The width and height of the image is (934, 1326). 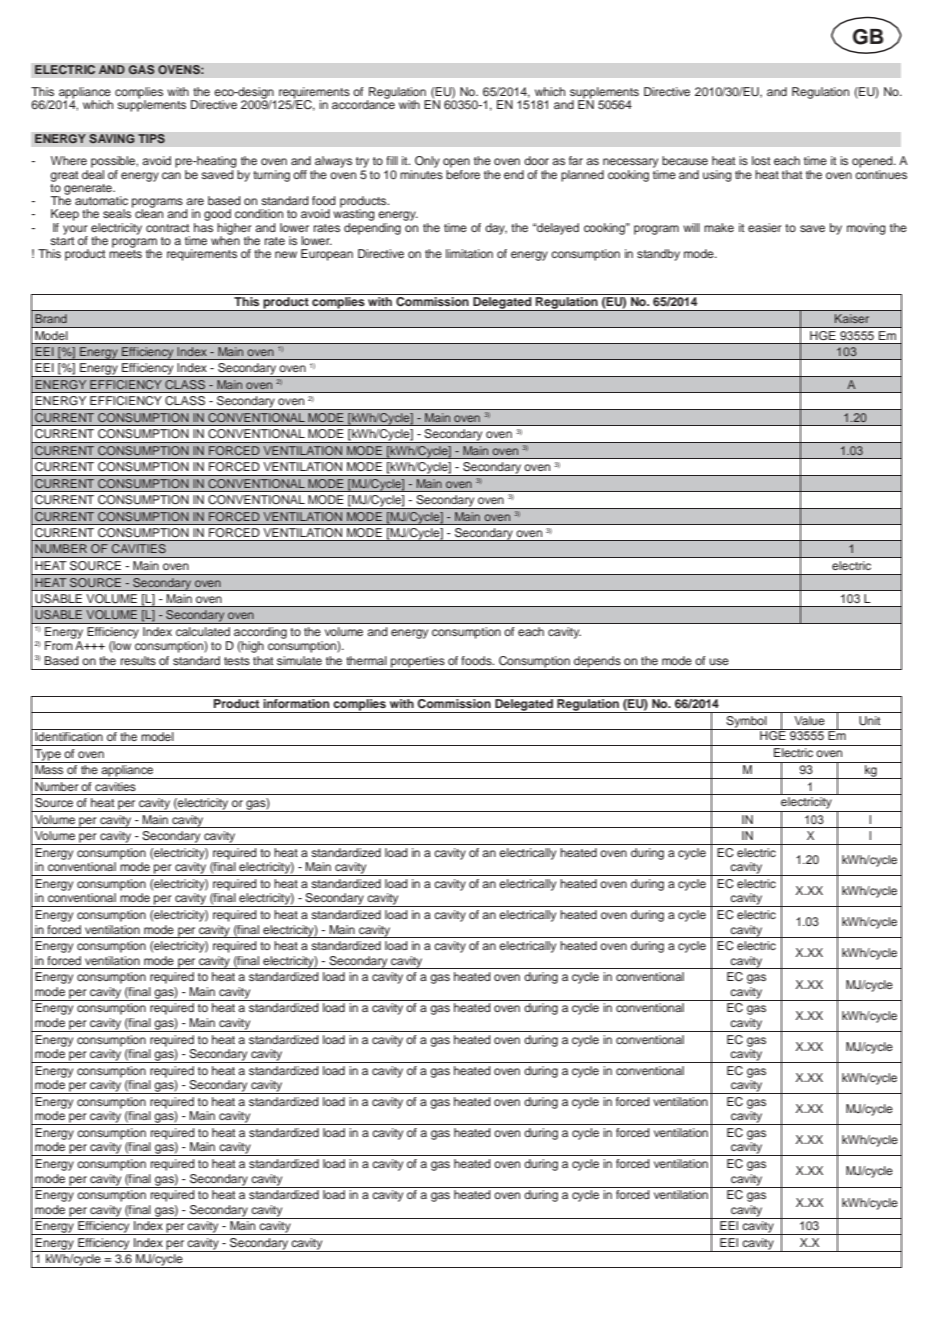 I want to click on standby, so click(x=658, y=255).
